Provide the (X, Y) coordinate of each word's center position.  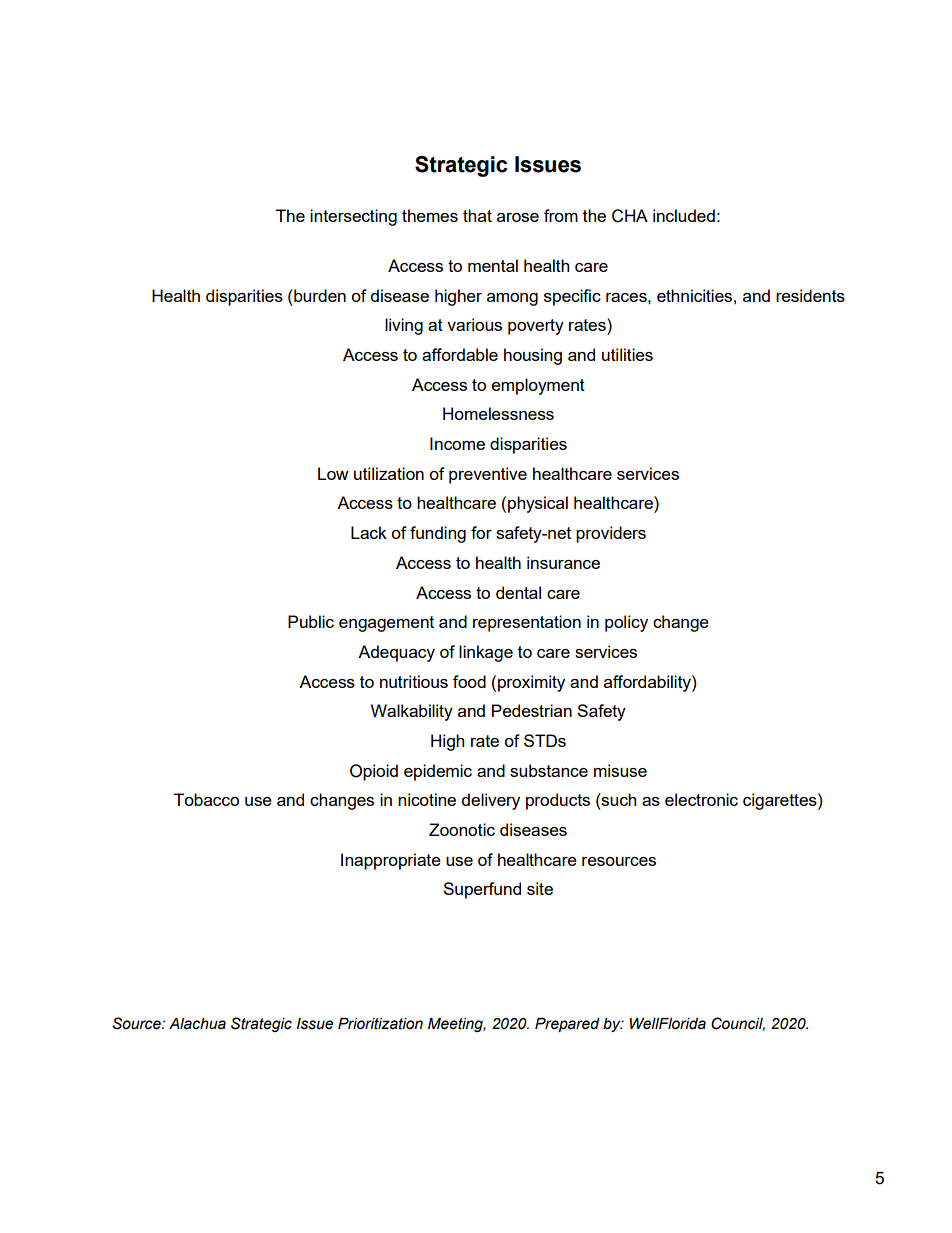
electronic (701, 799)
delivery (491, 801)
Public (311, 621)
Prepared (567, 1025)
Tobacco (206, 799)
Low (333, 473)
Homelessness (498, 413)
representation (527, 623)
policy (626, 623)
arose (518, 217)
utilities (627, 354)
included (684, 215)
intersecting (353, 217)
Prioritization (380, 1024)
